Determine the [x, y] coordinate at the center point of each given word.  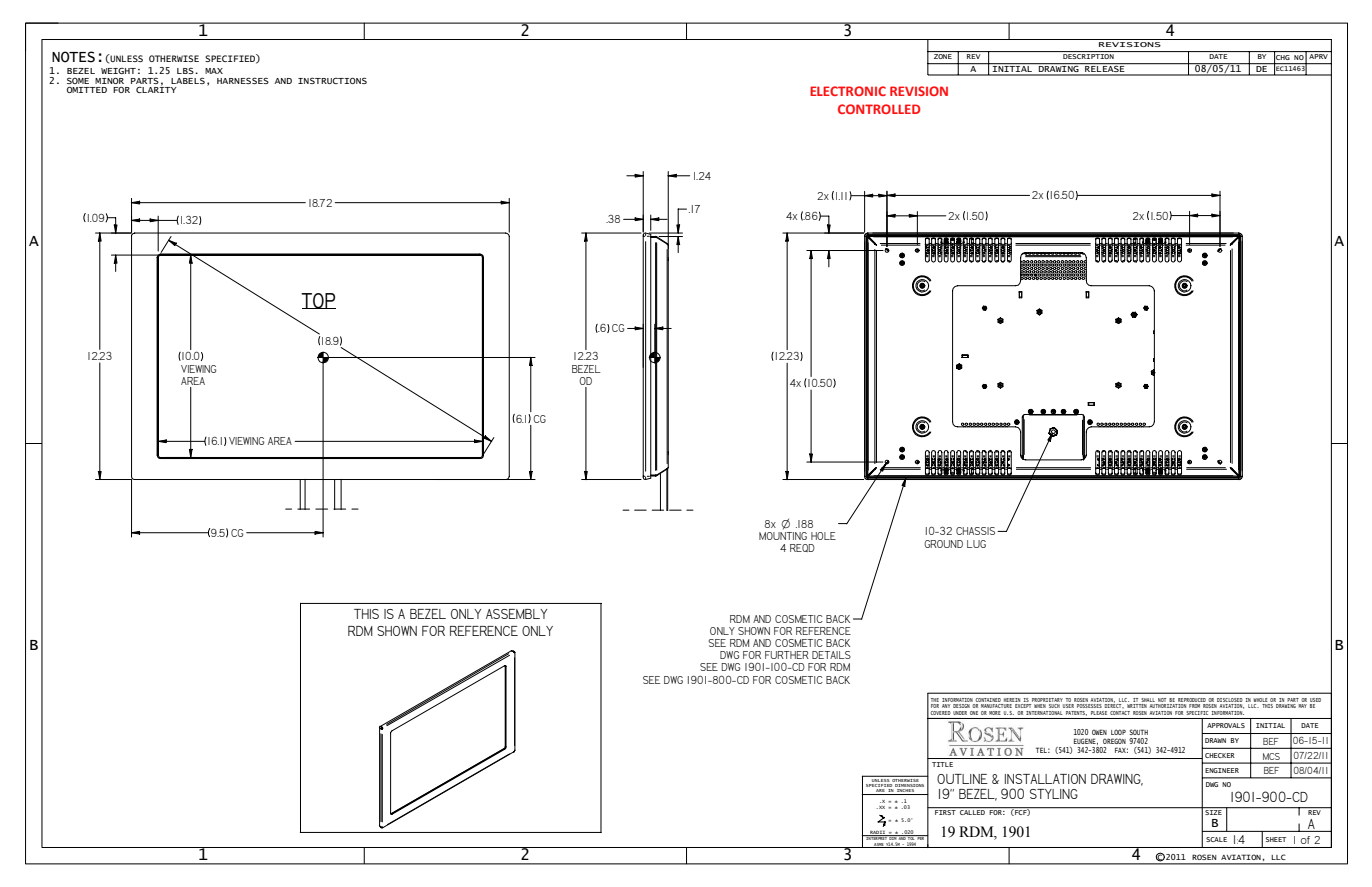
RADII [878, 833]
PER [921, 837]
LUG [976, 544]
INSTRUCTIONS [332, 81]
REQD [802, 548]
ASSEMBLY [516, 614]
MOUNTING [783, 534]
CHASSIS [977, 531]
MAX [214, 71]
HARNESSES [243, 80]
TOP [318, 301]
